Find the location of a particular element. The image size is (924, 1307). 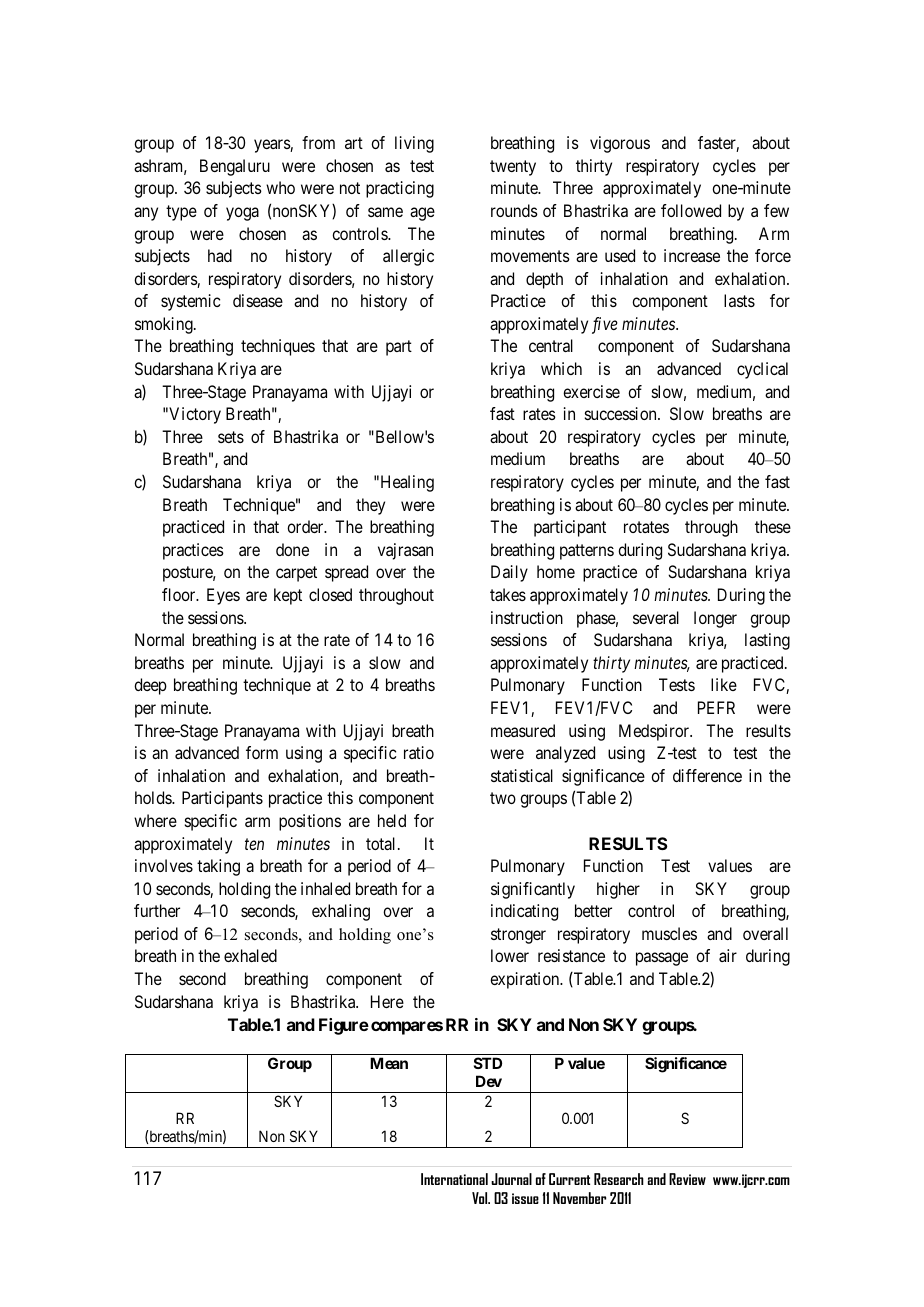

deep is located at coordinates (150, 686).
